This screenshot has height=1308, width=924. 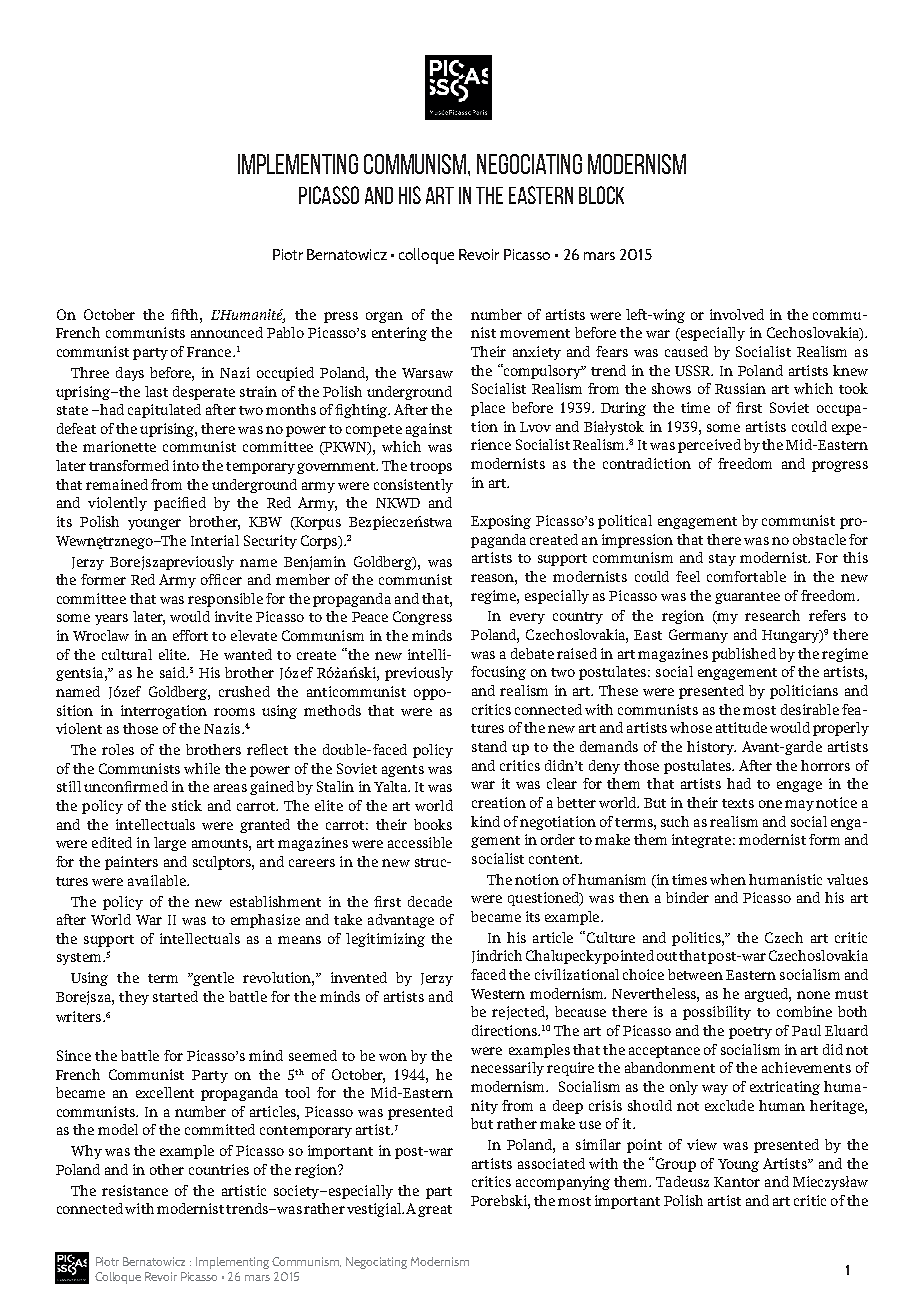 What do you see at coordinates (601, 195) in the screenshot?
I see `Block` at bounding box center [601, 195].
